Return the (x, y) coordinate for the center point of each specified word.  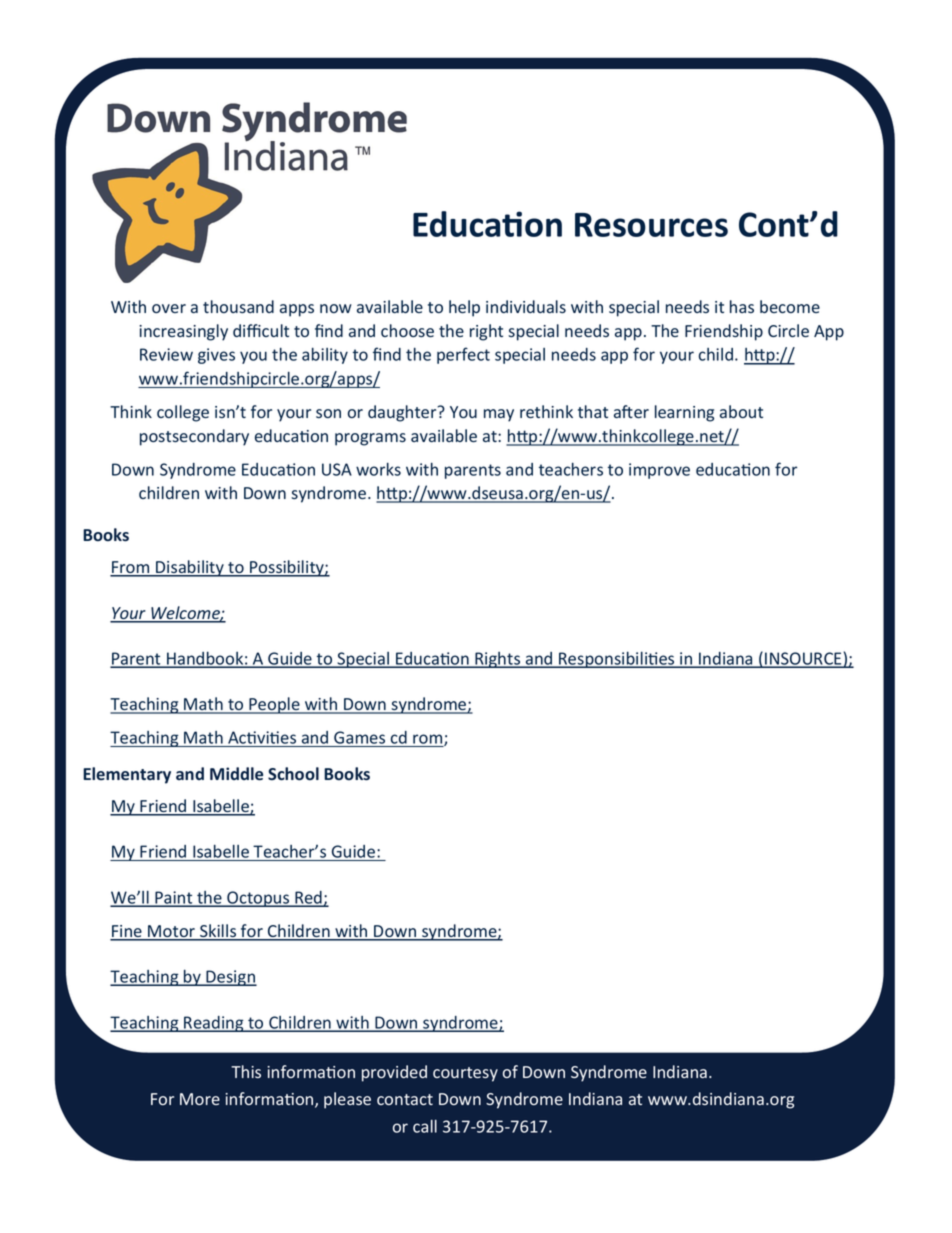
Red (308, 898)
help (464, 308)
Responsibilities (617, 659)
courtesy (465, 1074)
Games (359, 737)
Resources (651, 225)
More (200, 1099)
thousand (238, 306)
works (378, 469)
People (274, 705)
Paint (174, 898)
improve (659, 471)
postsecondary (194, 437)
